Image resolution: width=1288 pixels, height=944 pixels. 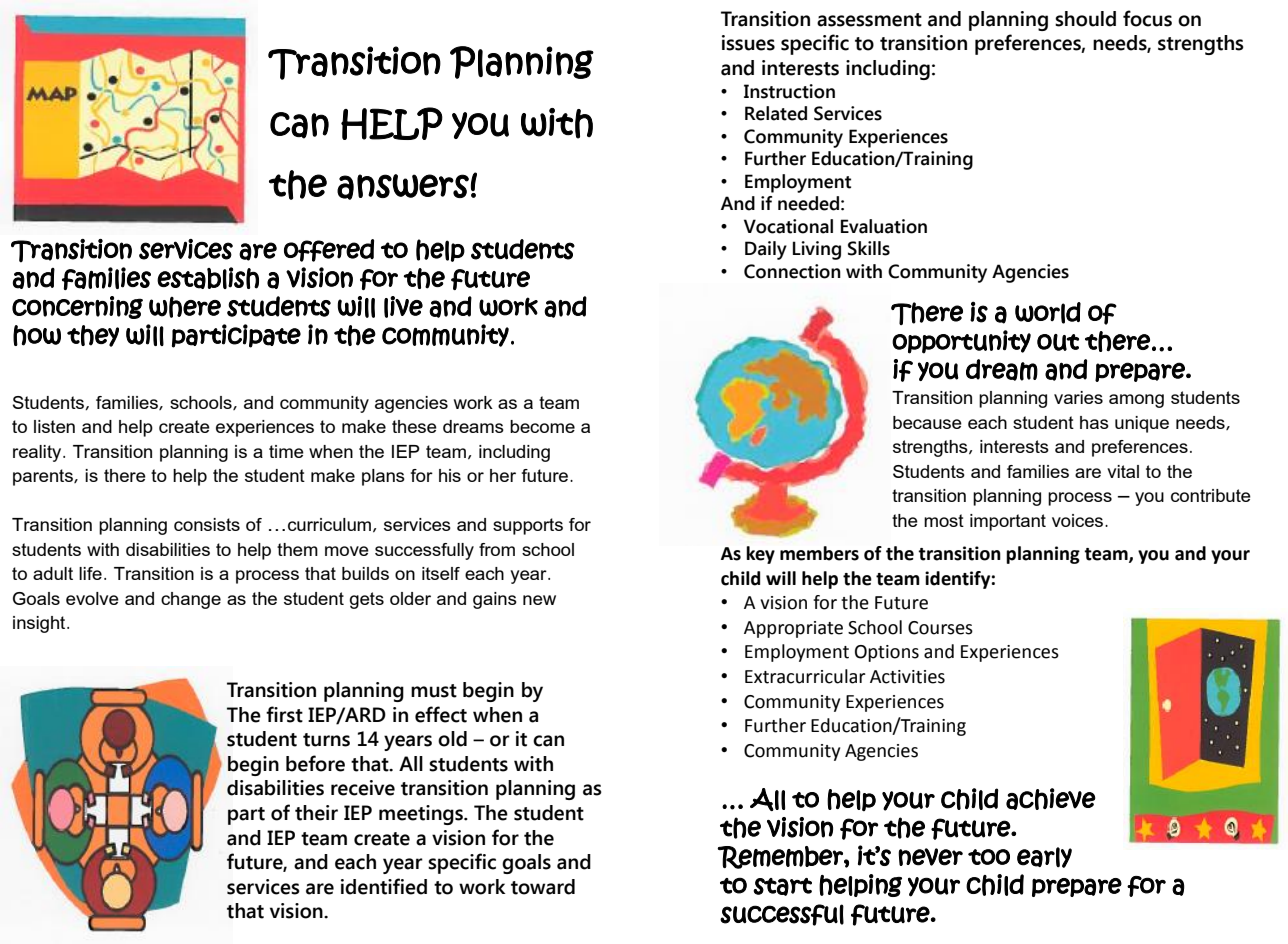 What do you see at coordinates (748, 43) in the image?
I see `issues` at bounding box center [748, 43].
